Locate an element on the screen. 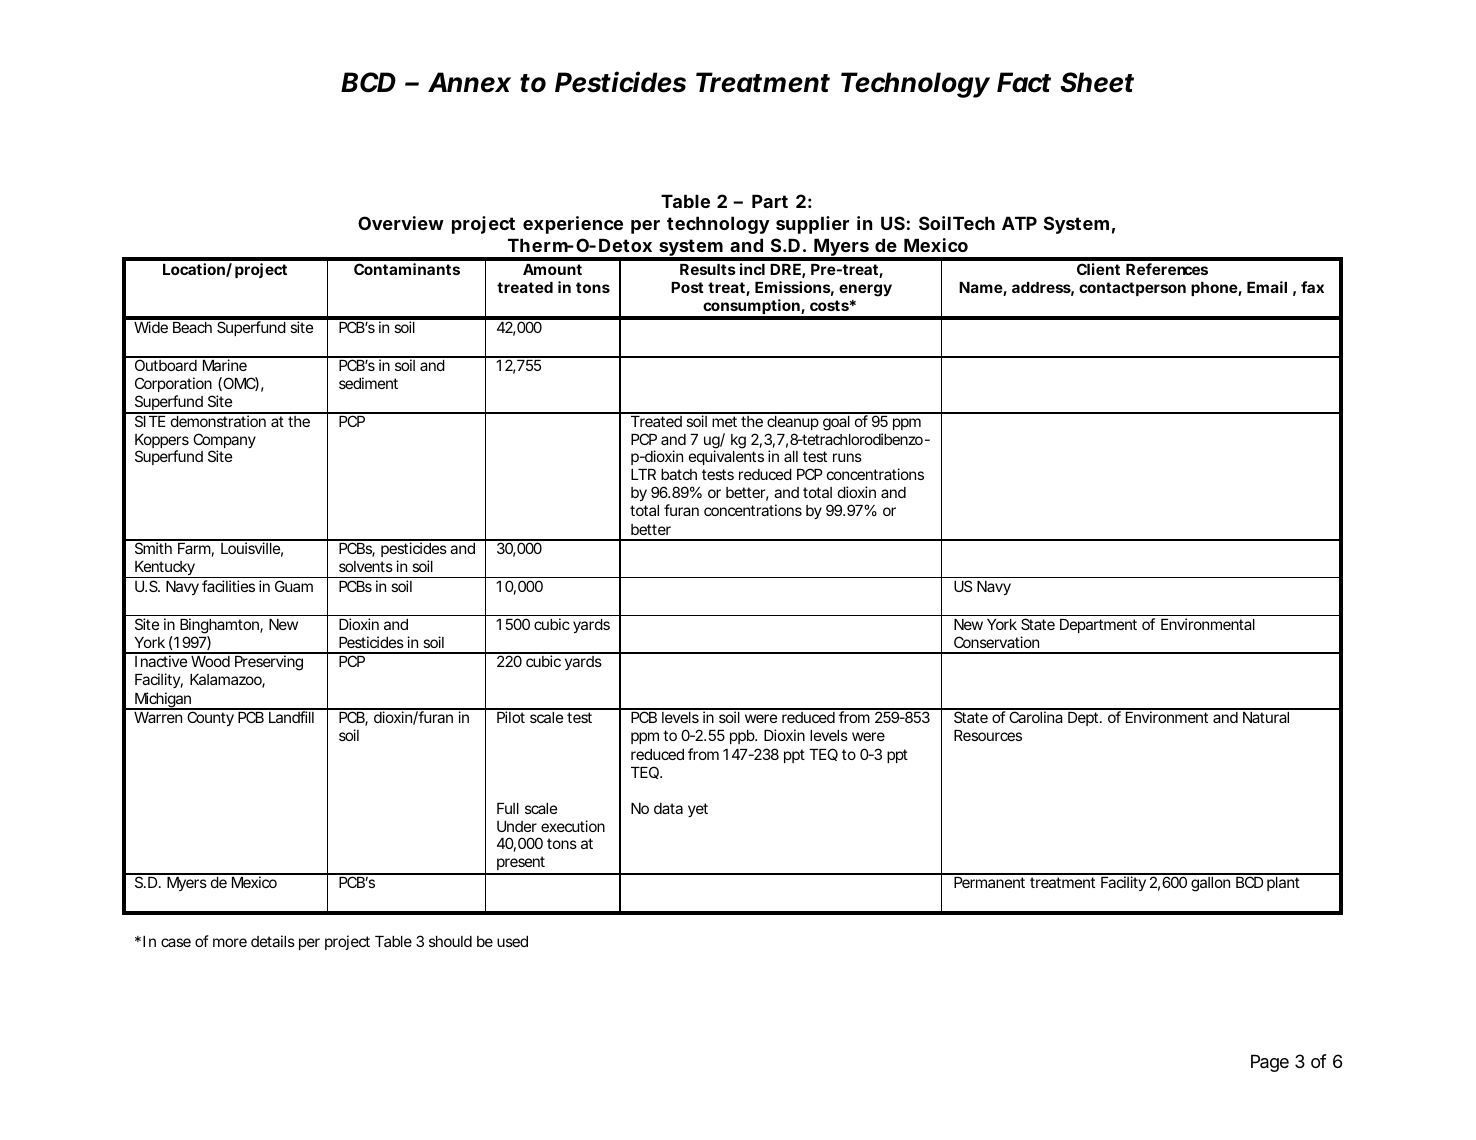 The image size is (1476, 1140). Guam is located at coordinates (294, 586).
